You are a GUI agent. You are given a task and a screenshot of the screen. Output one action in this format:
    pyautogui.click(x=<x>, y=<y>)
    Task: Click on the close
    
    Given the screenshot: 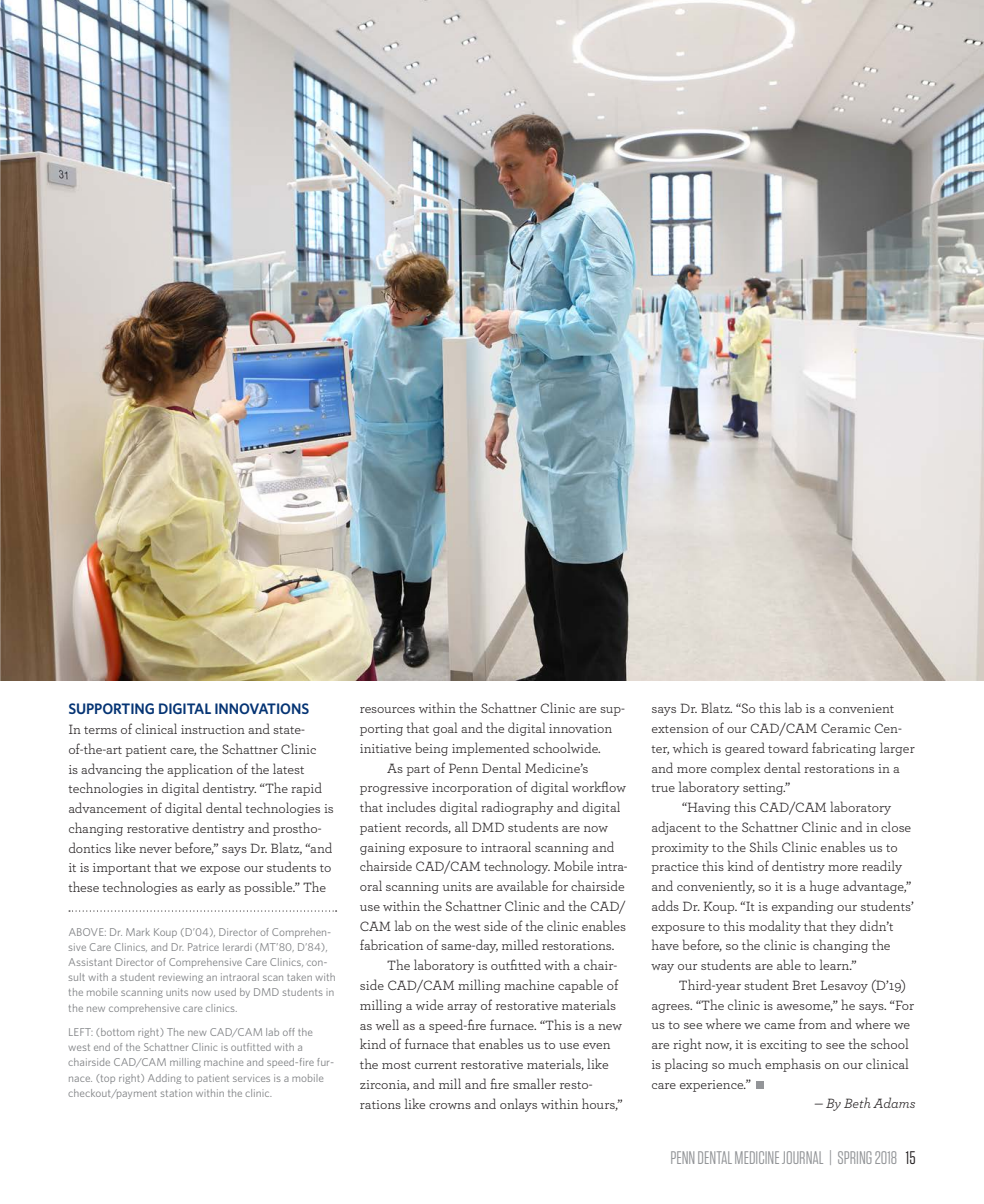 What is the action you would take?
    pyautogui.click(x=896, y=826)
